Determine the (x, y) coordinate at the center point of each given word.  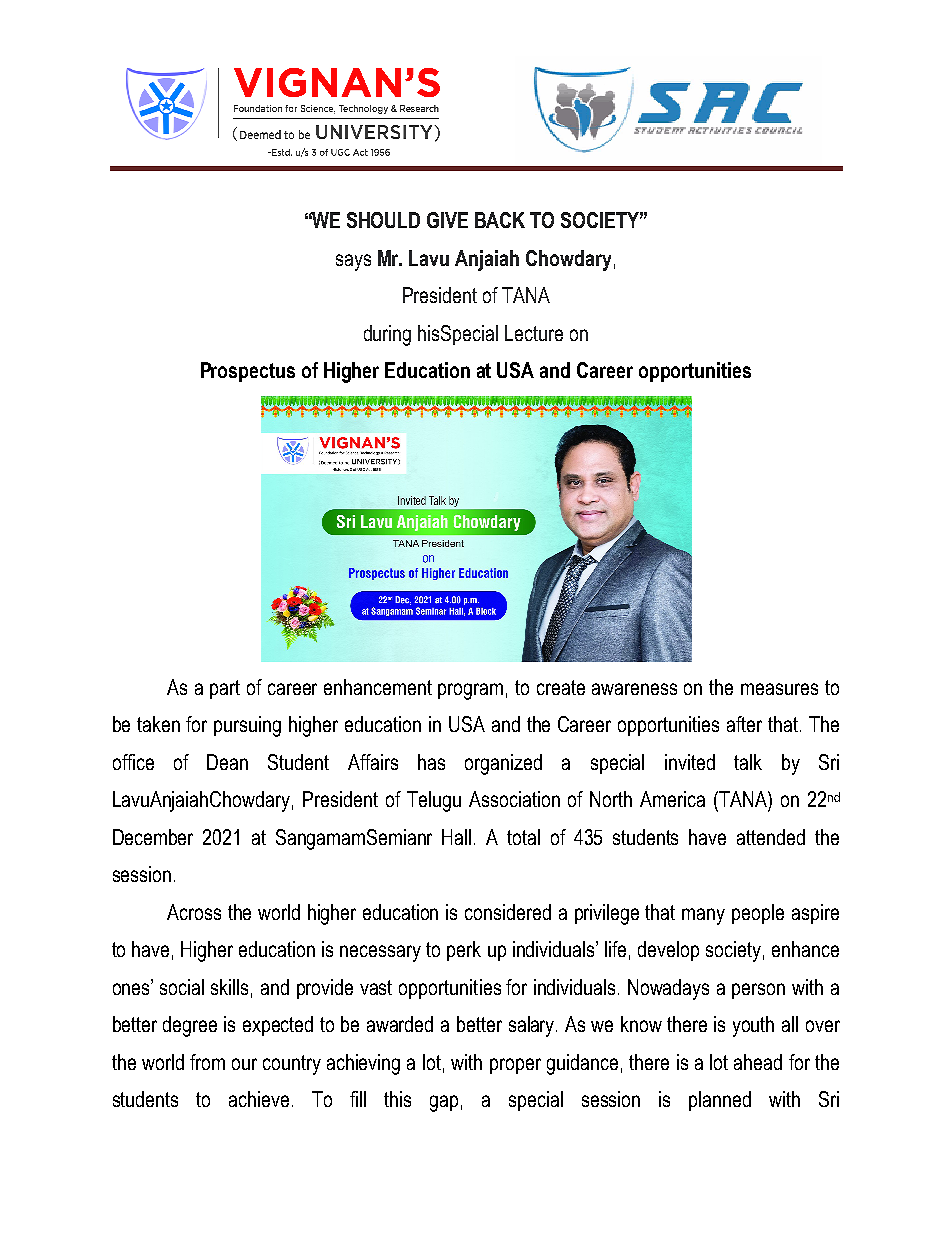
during (387, 335)
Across (194, 912)
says (353, 262)
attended (771, 837)
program (470, 691)
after (744, 724)
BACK (500, 220)
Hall (456, 837)
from (207, 1062)
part (225, 689)
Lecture (534, 333)
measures (779, 689)
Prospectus (248, 372)
